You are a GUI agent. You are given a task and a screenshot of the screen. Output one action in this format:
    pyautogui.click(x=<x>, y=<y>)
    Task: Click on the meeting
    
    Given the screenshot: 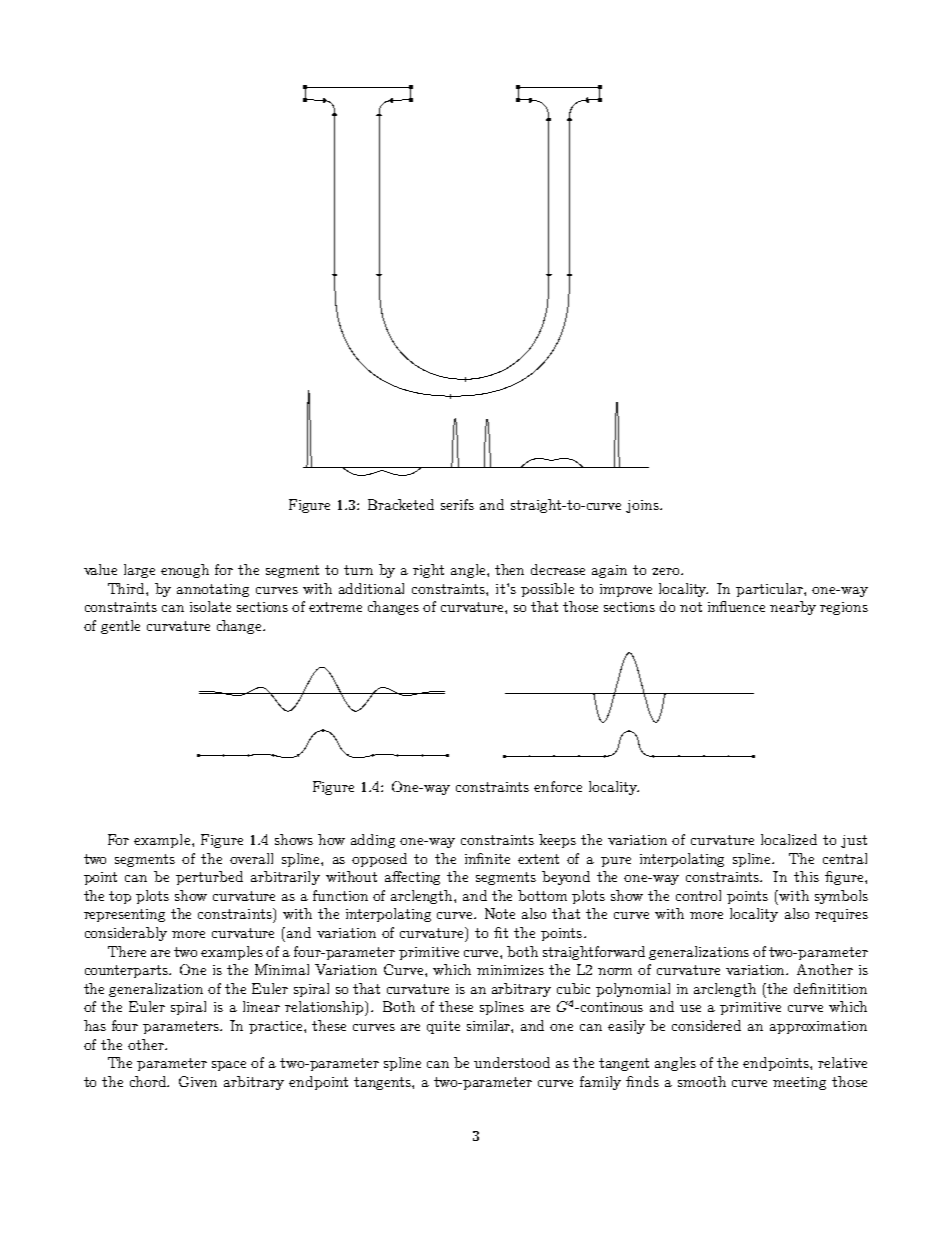 What is the action you would take?
    pyautogui.click(x=799, y=1083)
